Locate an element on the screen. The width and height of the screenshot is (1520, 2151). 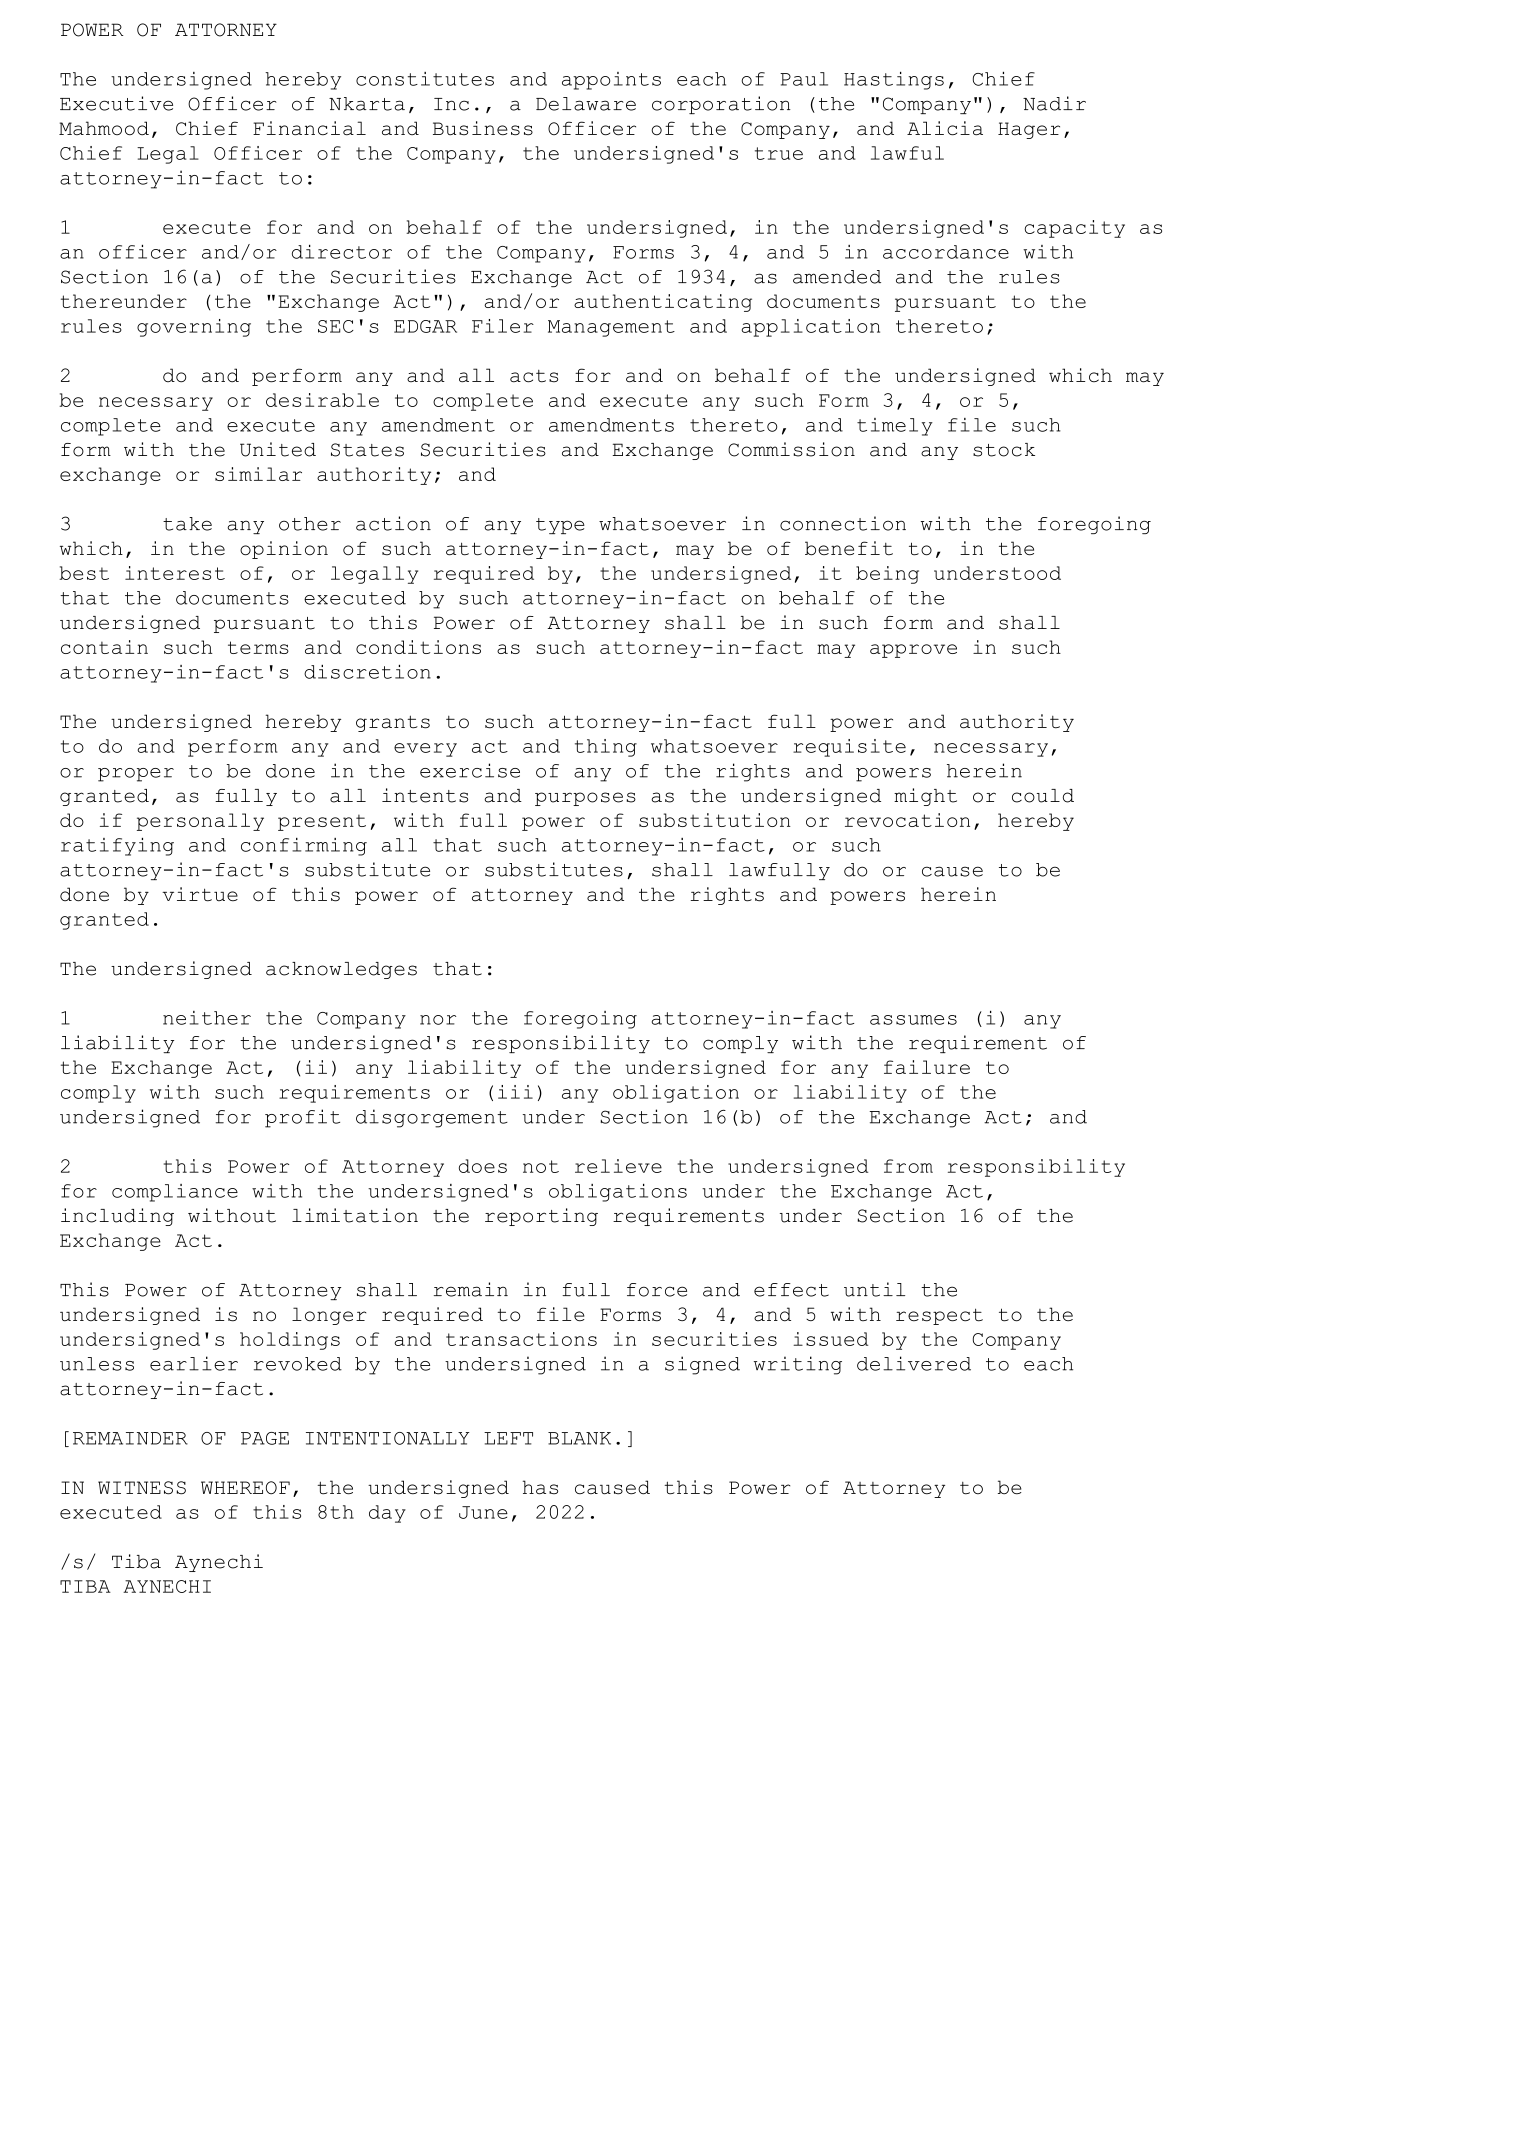
approve is located at coordinates (913, 651).
